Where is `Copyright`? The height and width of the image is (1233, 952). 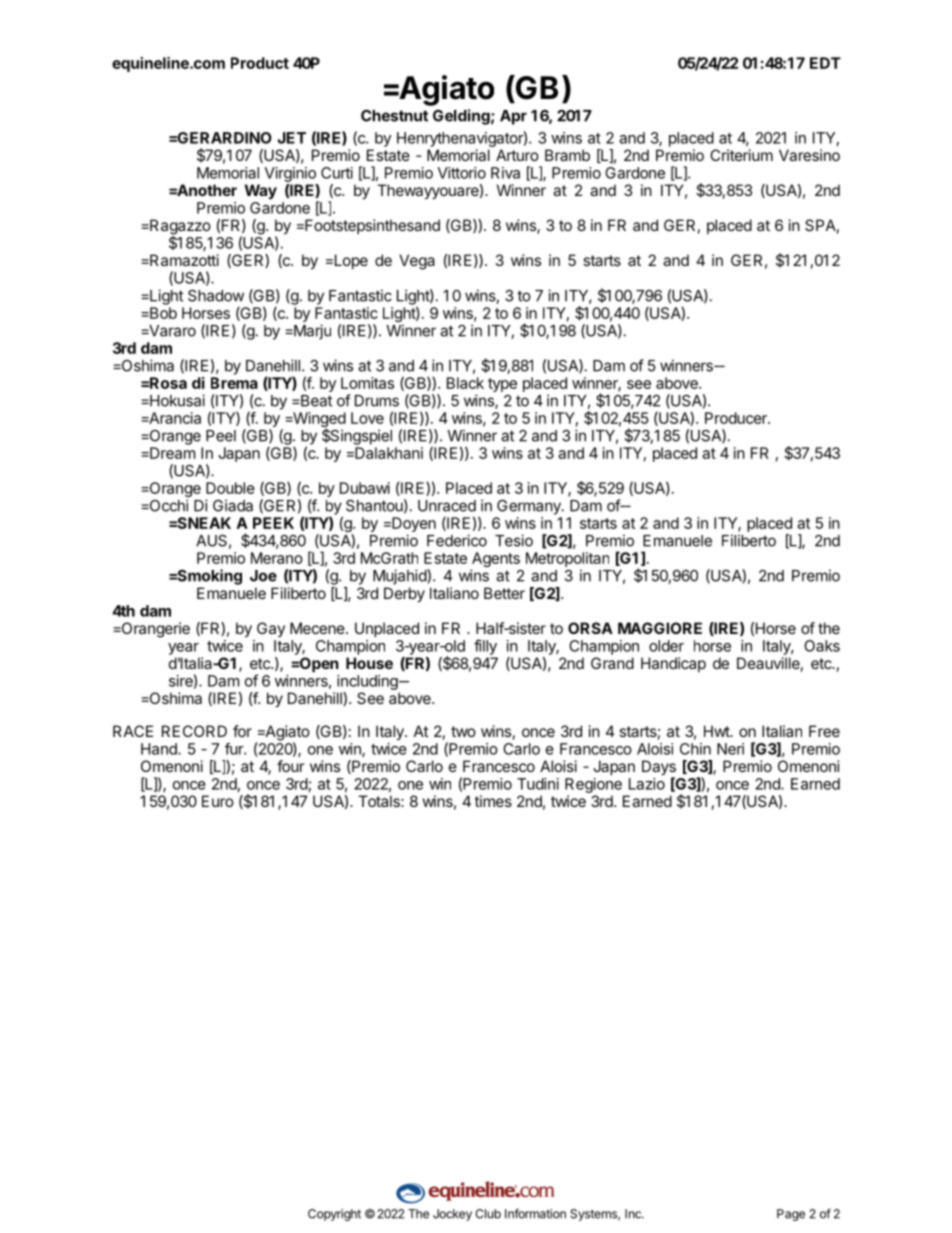 Copyright is located at coordinates (334, 1215).
